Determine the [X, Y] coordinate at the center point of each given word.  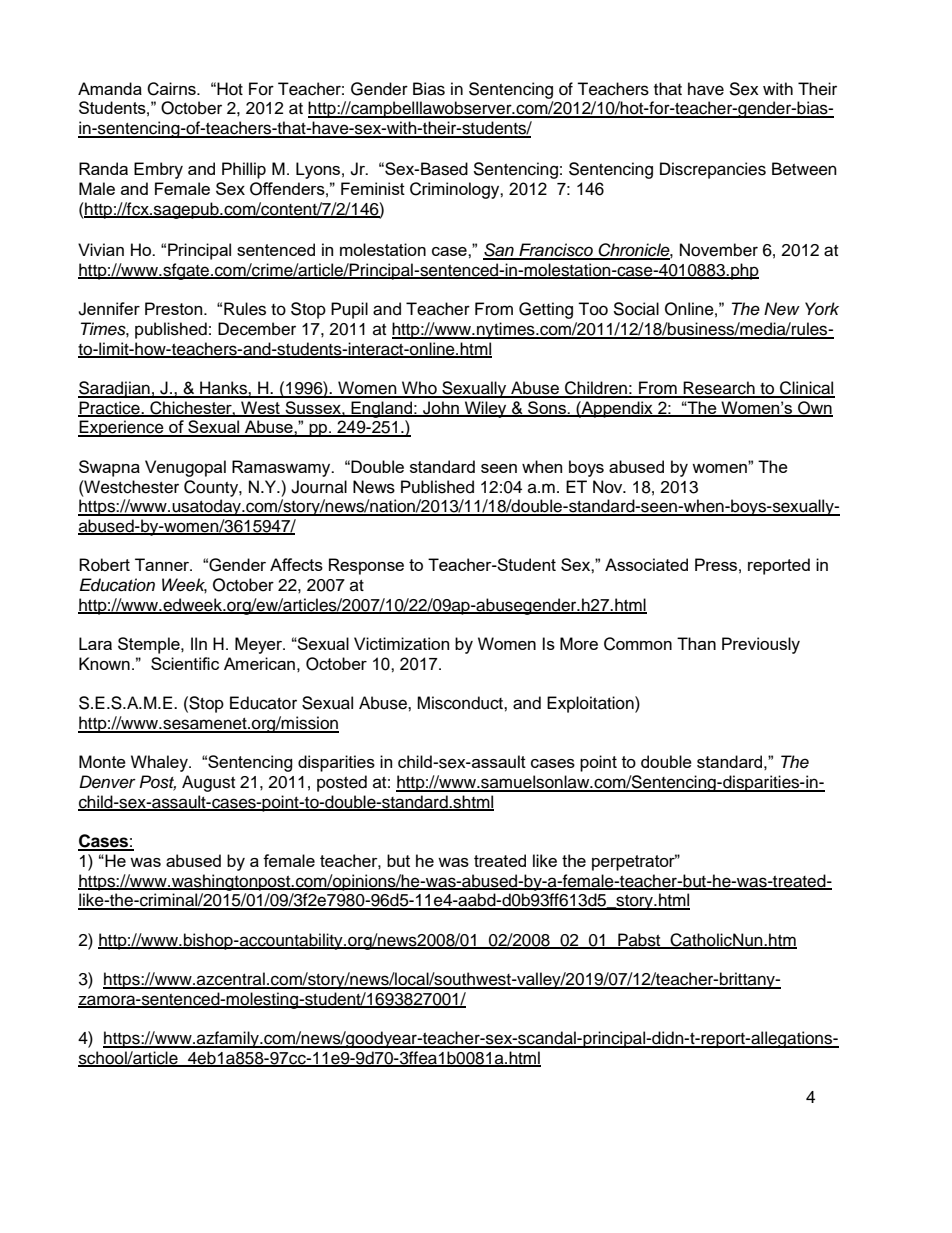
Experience [122, 428]
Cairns [172, 89]
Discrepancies [713, 170]
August [208, 783]
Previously [761, 645]
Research [719, 389]
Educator [263, 703]
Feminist [373, 188]
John [441, 409]
